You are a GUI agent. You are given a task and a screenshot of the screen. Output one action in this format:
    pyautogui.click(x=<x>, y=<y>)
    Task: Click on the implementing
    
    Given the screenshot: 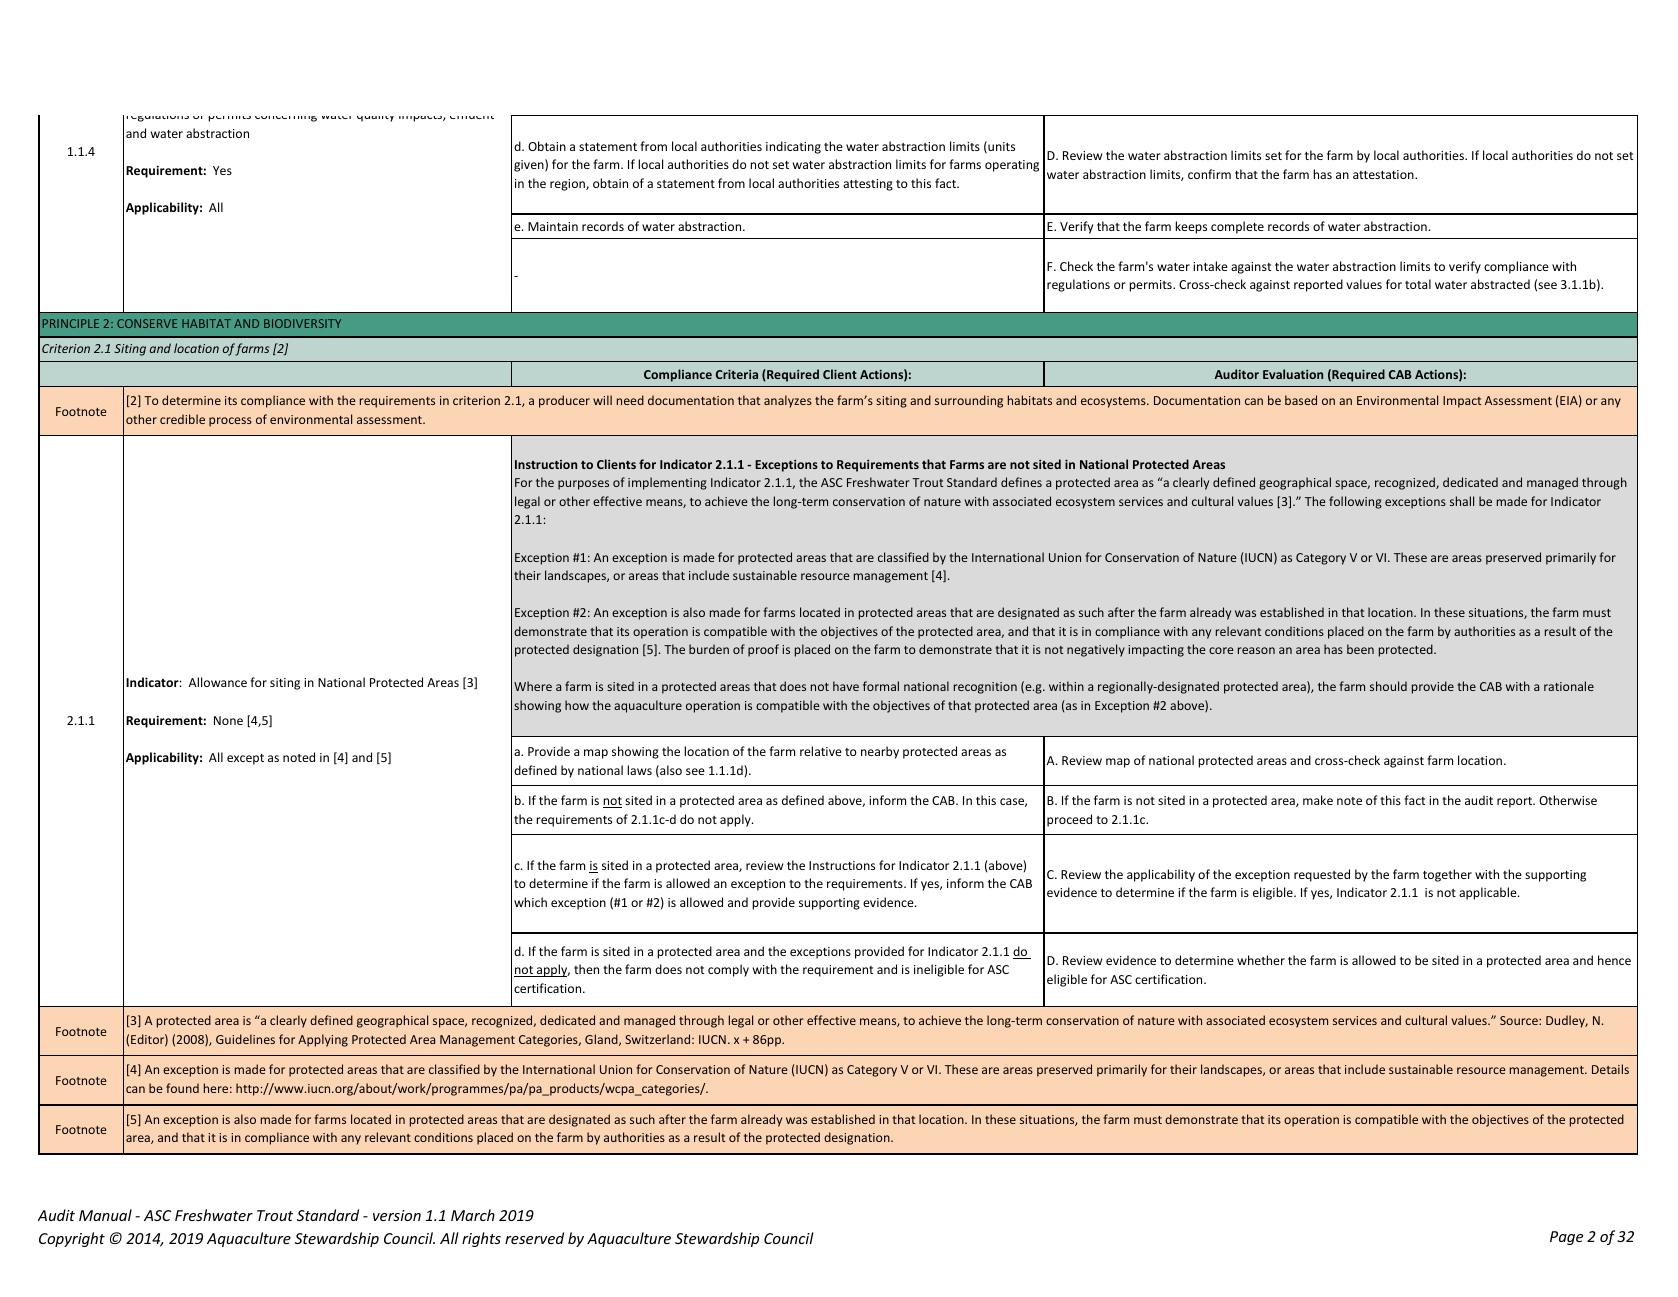 What is the action you would take?
    pyautogui.click(x=667, y=483)
